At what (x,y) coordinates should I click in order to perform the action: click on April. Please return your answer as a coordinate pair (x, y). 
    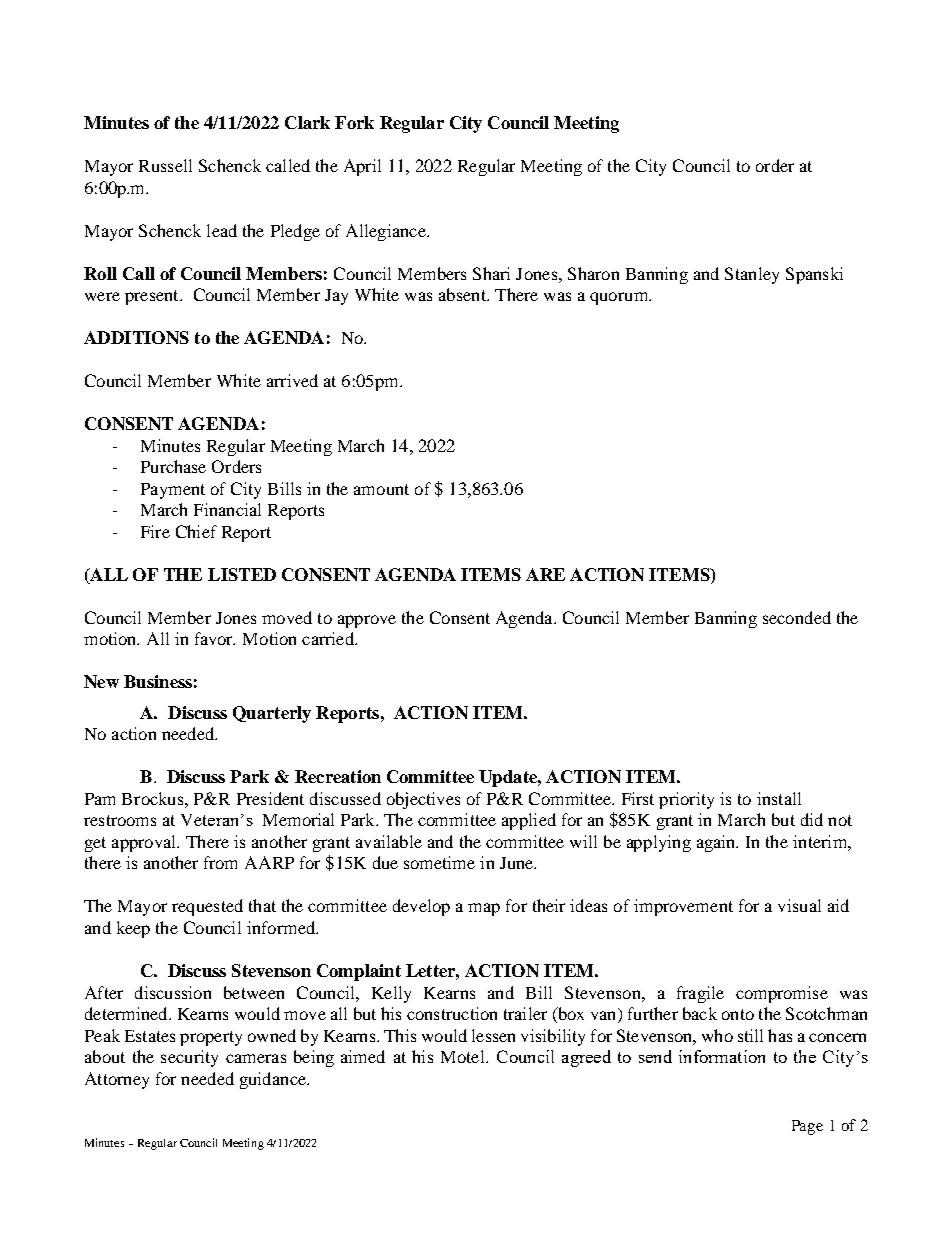
    Looking at the image, I should click on (362, 167).
